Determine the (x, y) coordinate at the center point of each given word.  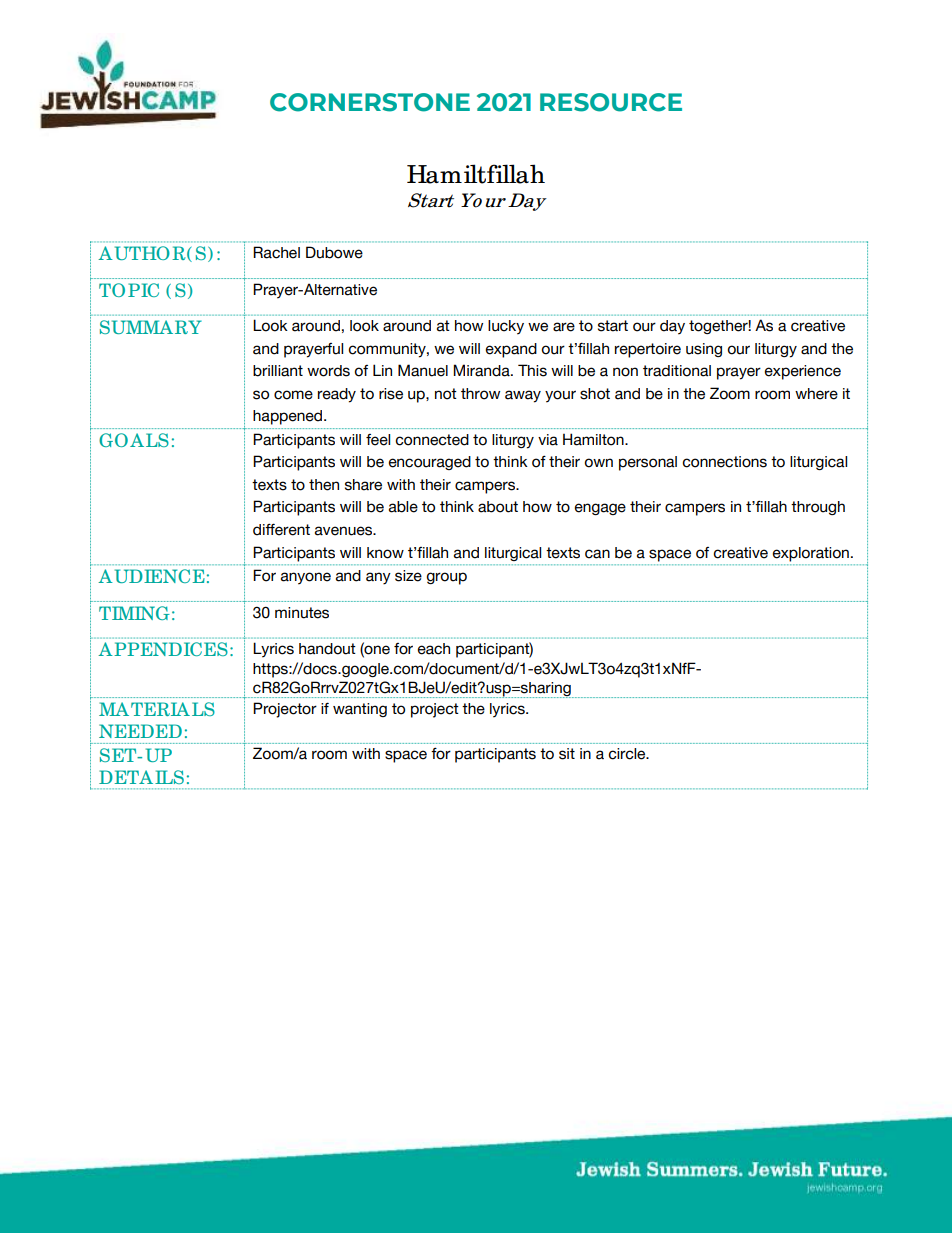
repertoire (648, 350)
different (281, 529)
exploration (811, 554)
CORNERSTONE (370, 102)
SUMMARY (151, 327)
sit (567, 754)
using (704, 350)
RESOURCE (611, 102)
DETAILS (141, 777)
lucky (506, 327)
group (446, 578)
